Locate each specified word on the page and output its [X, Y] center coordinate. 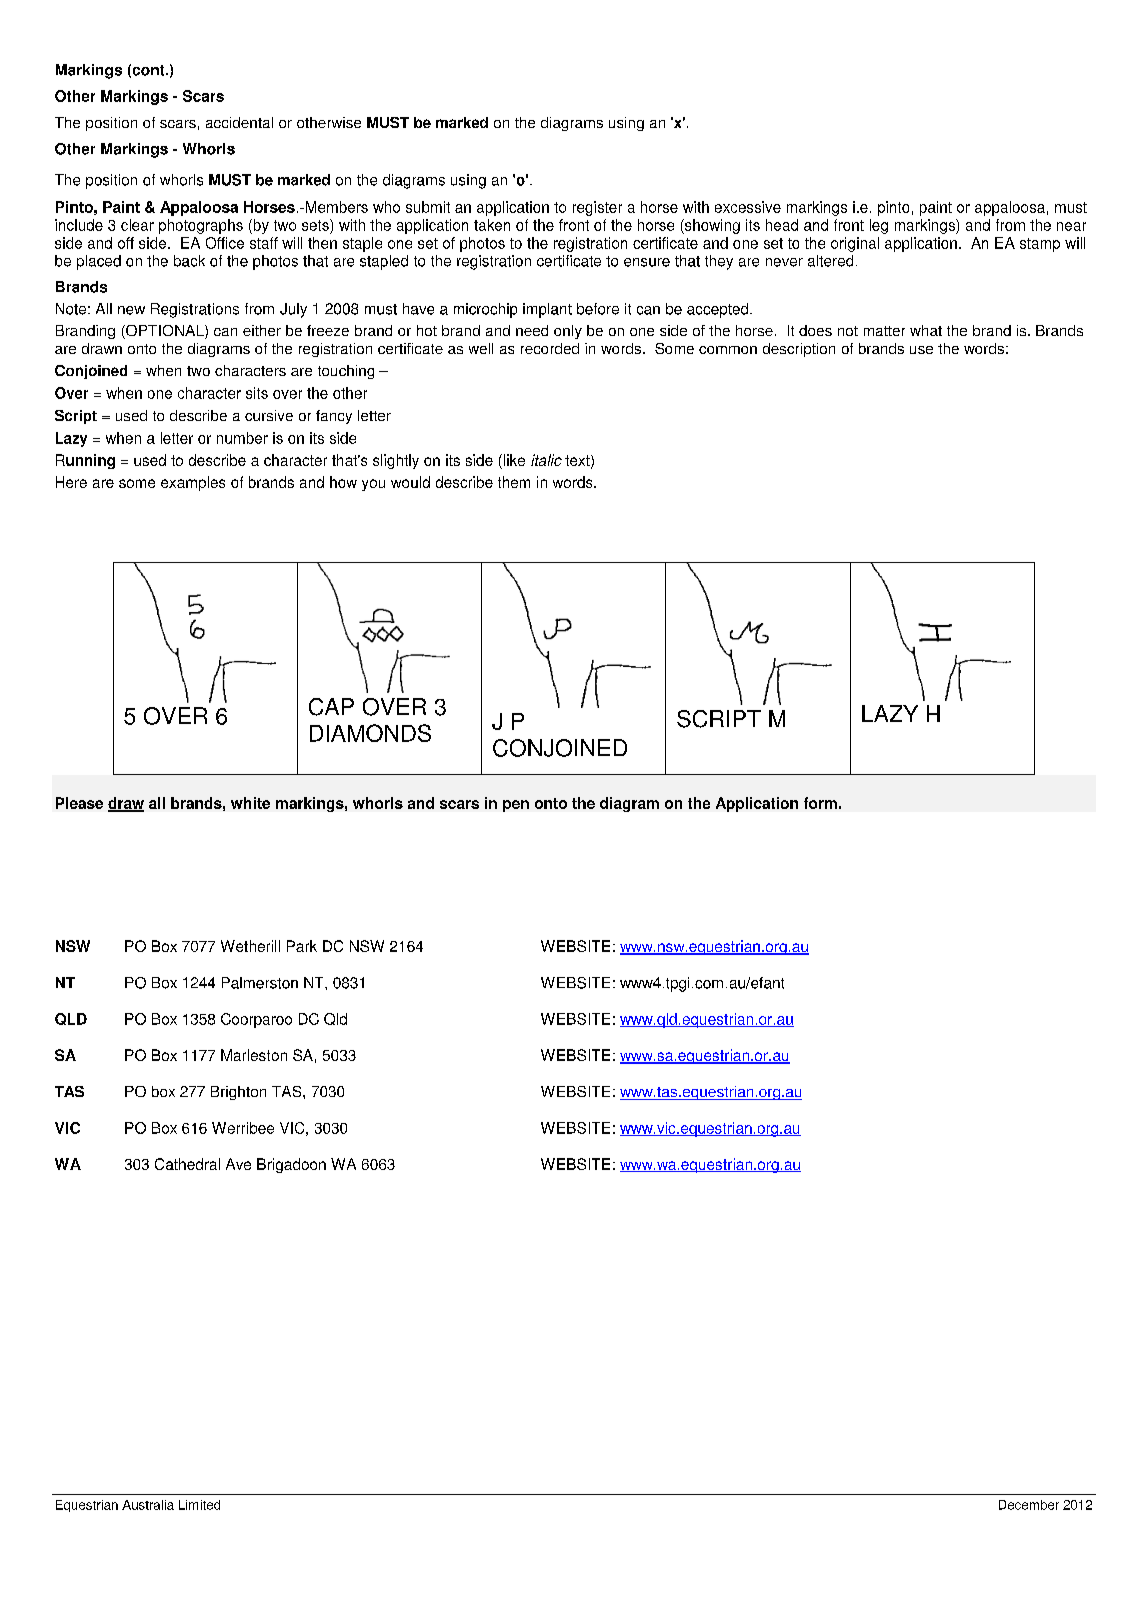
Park [302, 946]
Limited [199, 1505]
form [820, 803]
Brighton [238, 1093]
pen [516, 806]
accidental [239, 122]
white [250, 803]
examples [193, 483]
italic [546, 460]
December [1029, 1505]
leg [879, 226]
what [926, 330]
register [597, 208]
